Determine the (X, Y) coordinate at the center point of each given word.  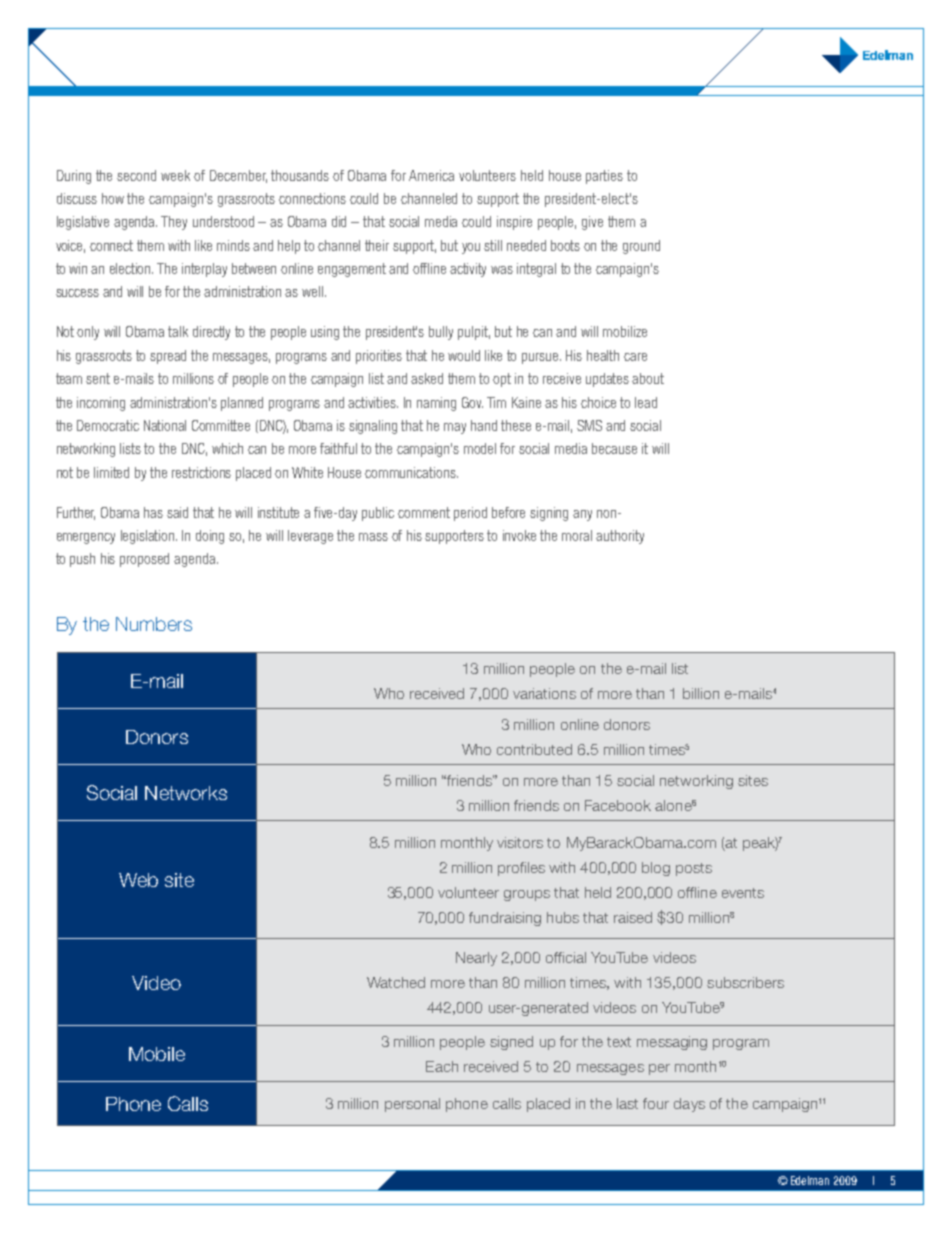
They (174, 223)
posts (694, 869)
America (431, 175)
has (153, 512)
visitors (520, 842)
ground (641, 247)
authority (620, 537)
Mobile (157, 1054)
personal (412, 1105)
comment (424, 512)
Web (138, 880)
